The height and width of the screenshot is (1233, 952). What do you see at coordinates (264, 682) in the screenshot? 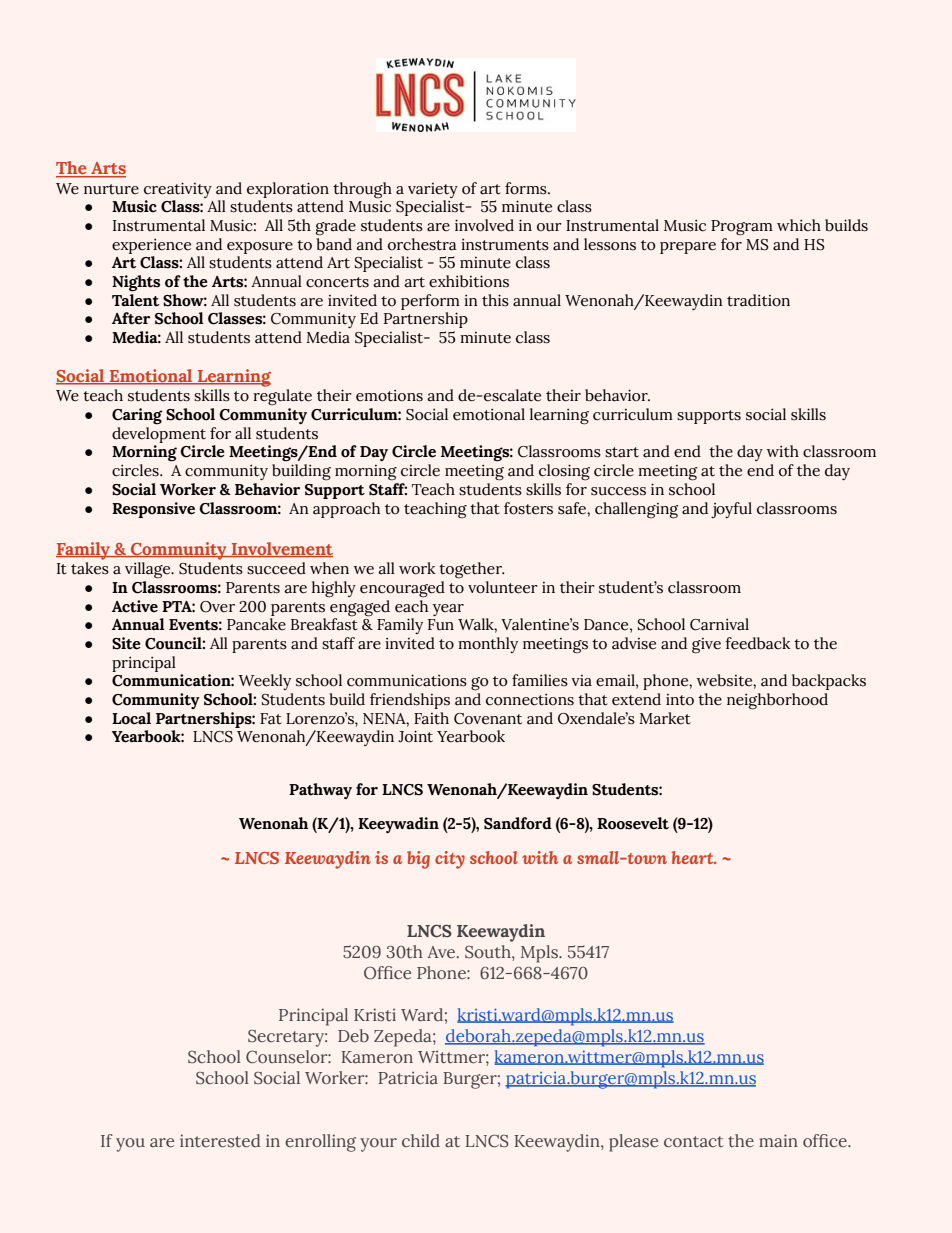
I see `Weekly` at bounding box center [264, 682].
